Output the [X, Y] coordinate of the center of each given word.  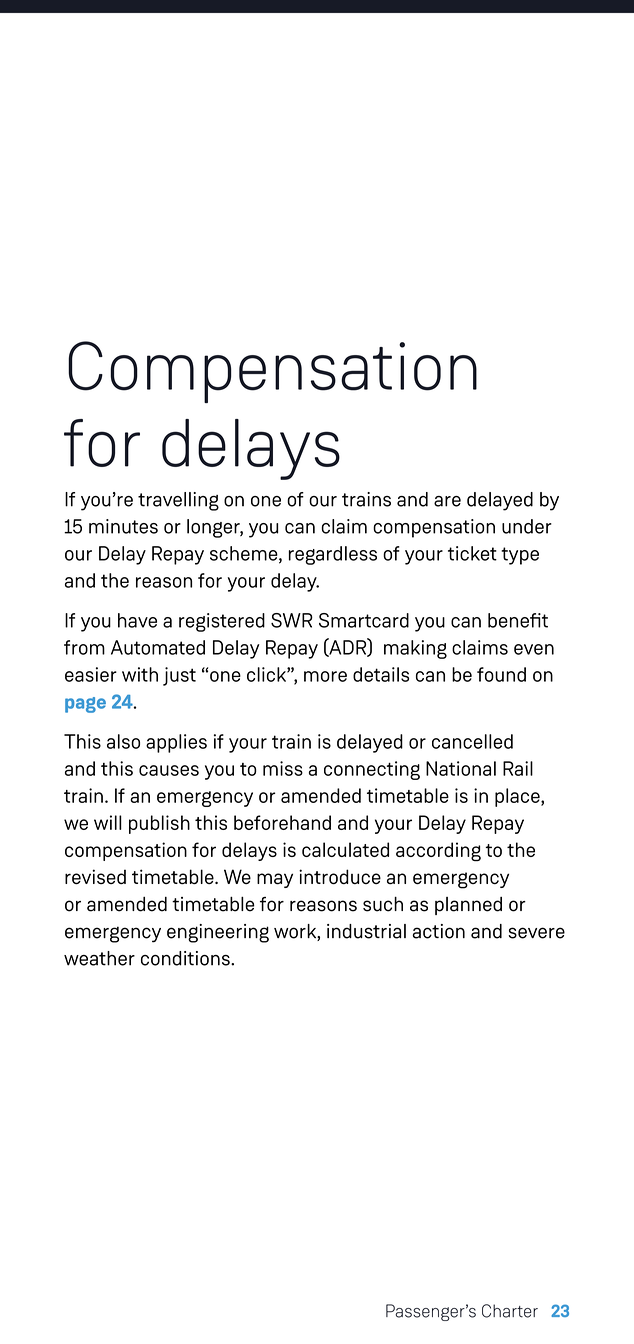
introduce [340, 876]
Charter [510, 1311]
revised [95, 876]
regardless [333, 555]
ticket [472, 553]
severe [536, 933]
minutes [123, 526]
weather [99, 958]
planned [468, 906]
